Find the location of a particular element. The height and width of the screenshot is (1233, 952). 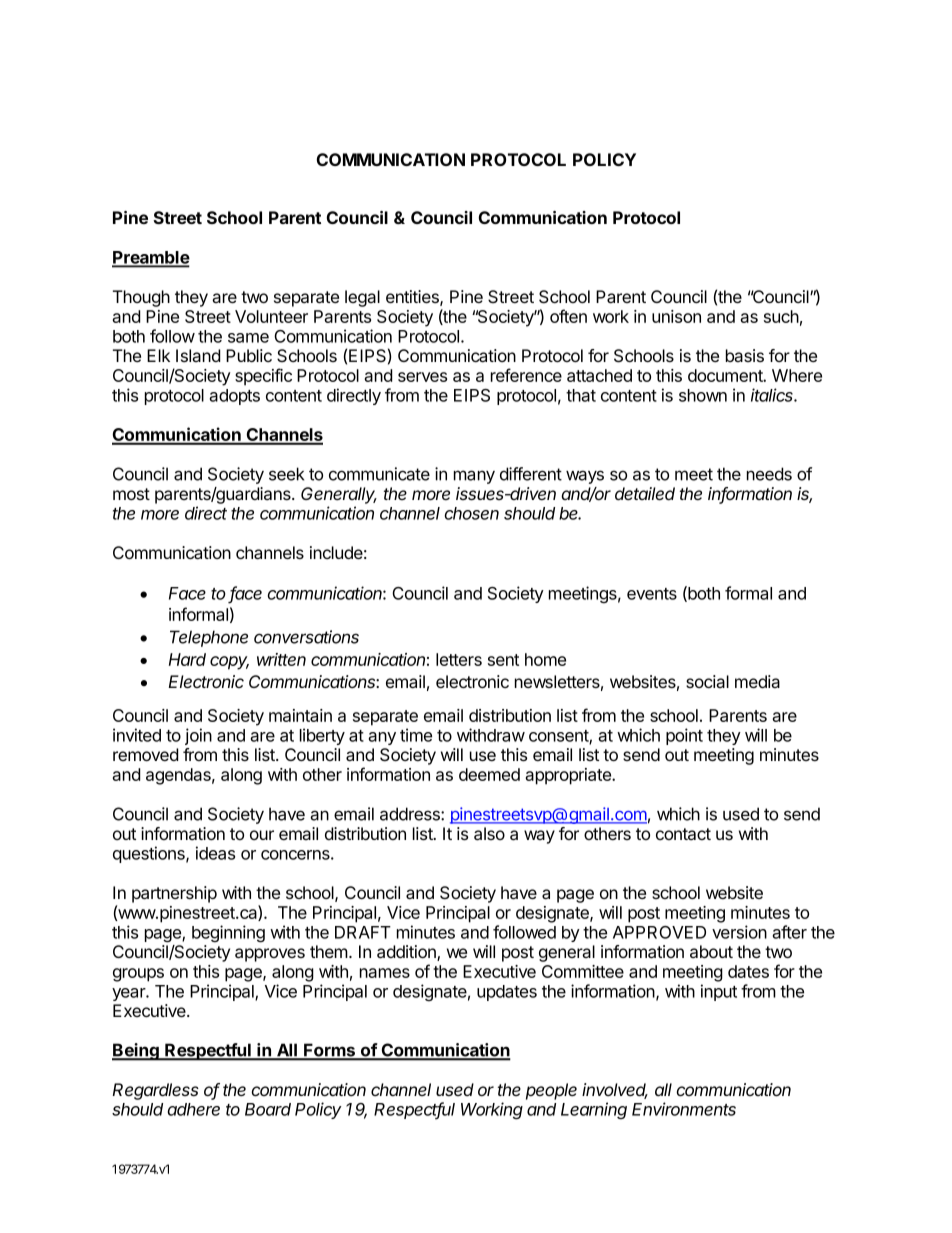

Environments is located at coordinates (684, 1109).
